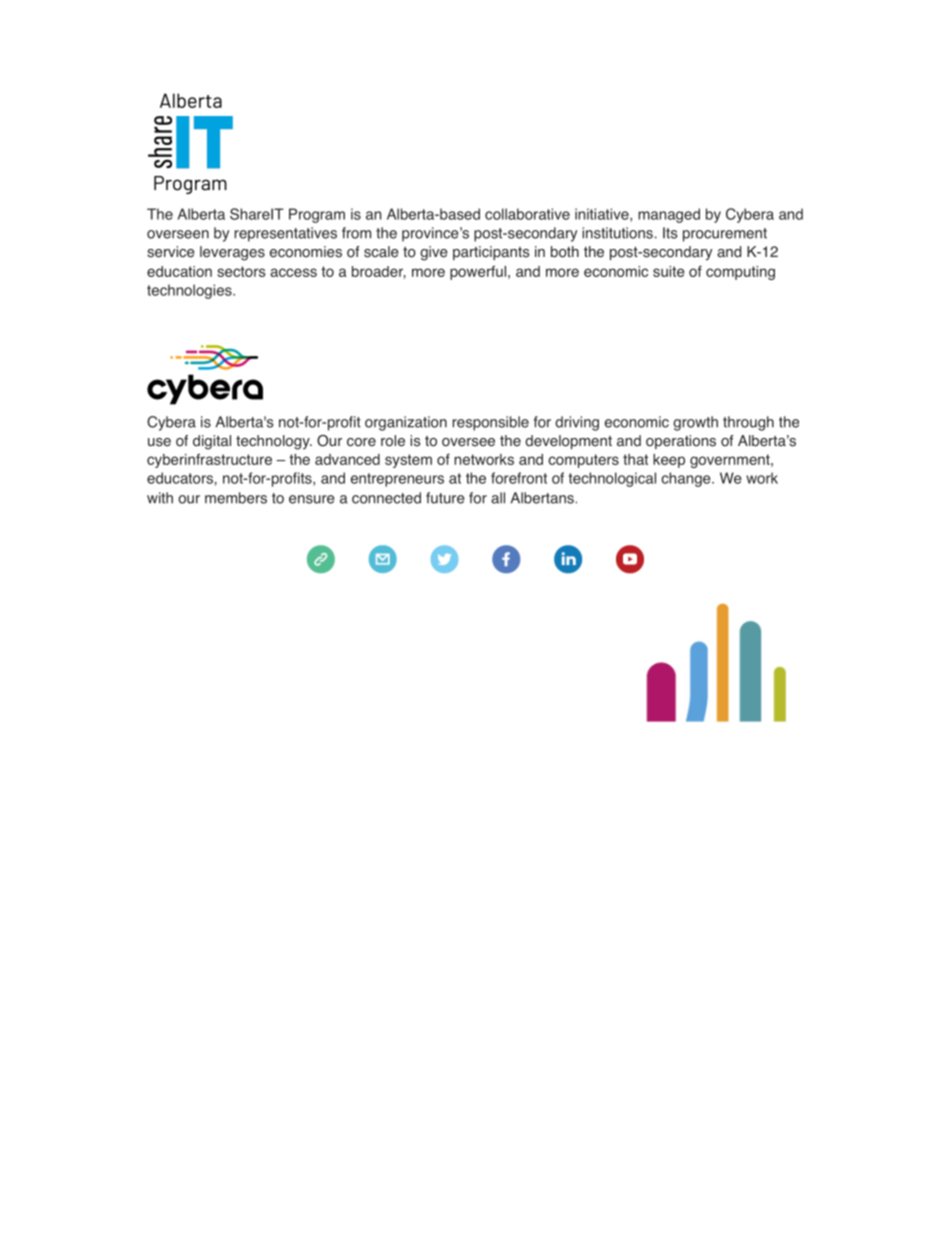  Describe the element at coordinates (687, 479) in the document. I see `change` at that location.
